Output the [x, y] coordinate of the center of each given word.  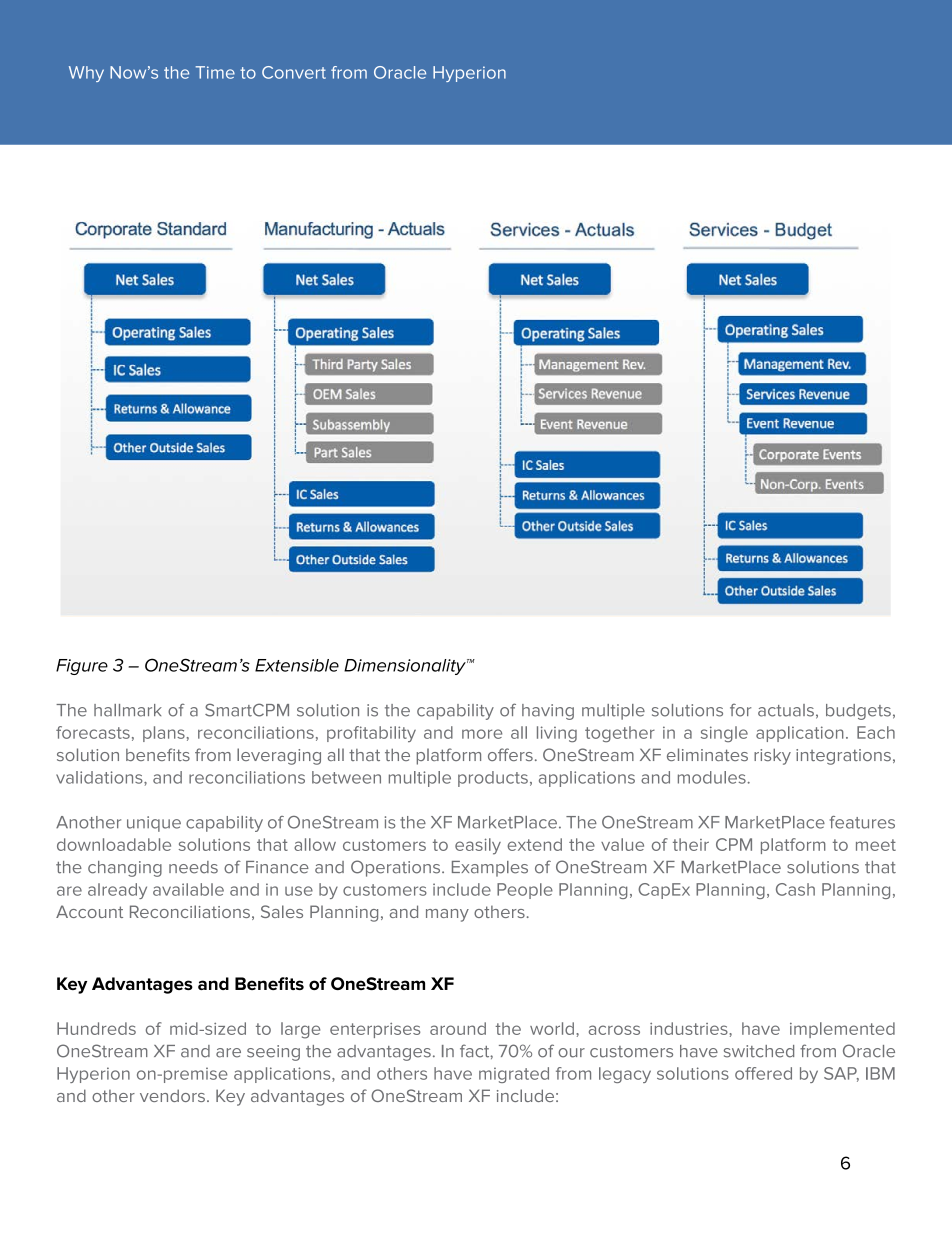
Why [86, 74]
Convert [294, 72]
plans [164, 734]
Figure [82, 667]
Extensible [297, 665]
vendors [172, 1095]
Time [215, 72]
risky [772, 756]
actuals [786, 710]
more [482, 734]
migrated [514, 1075]
